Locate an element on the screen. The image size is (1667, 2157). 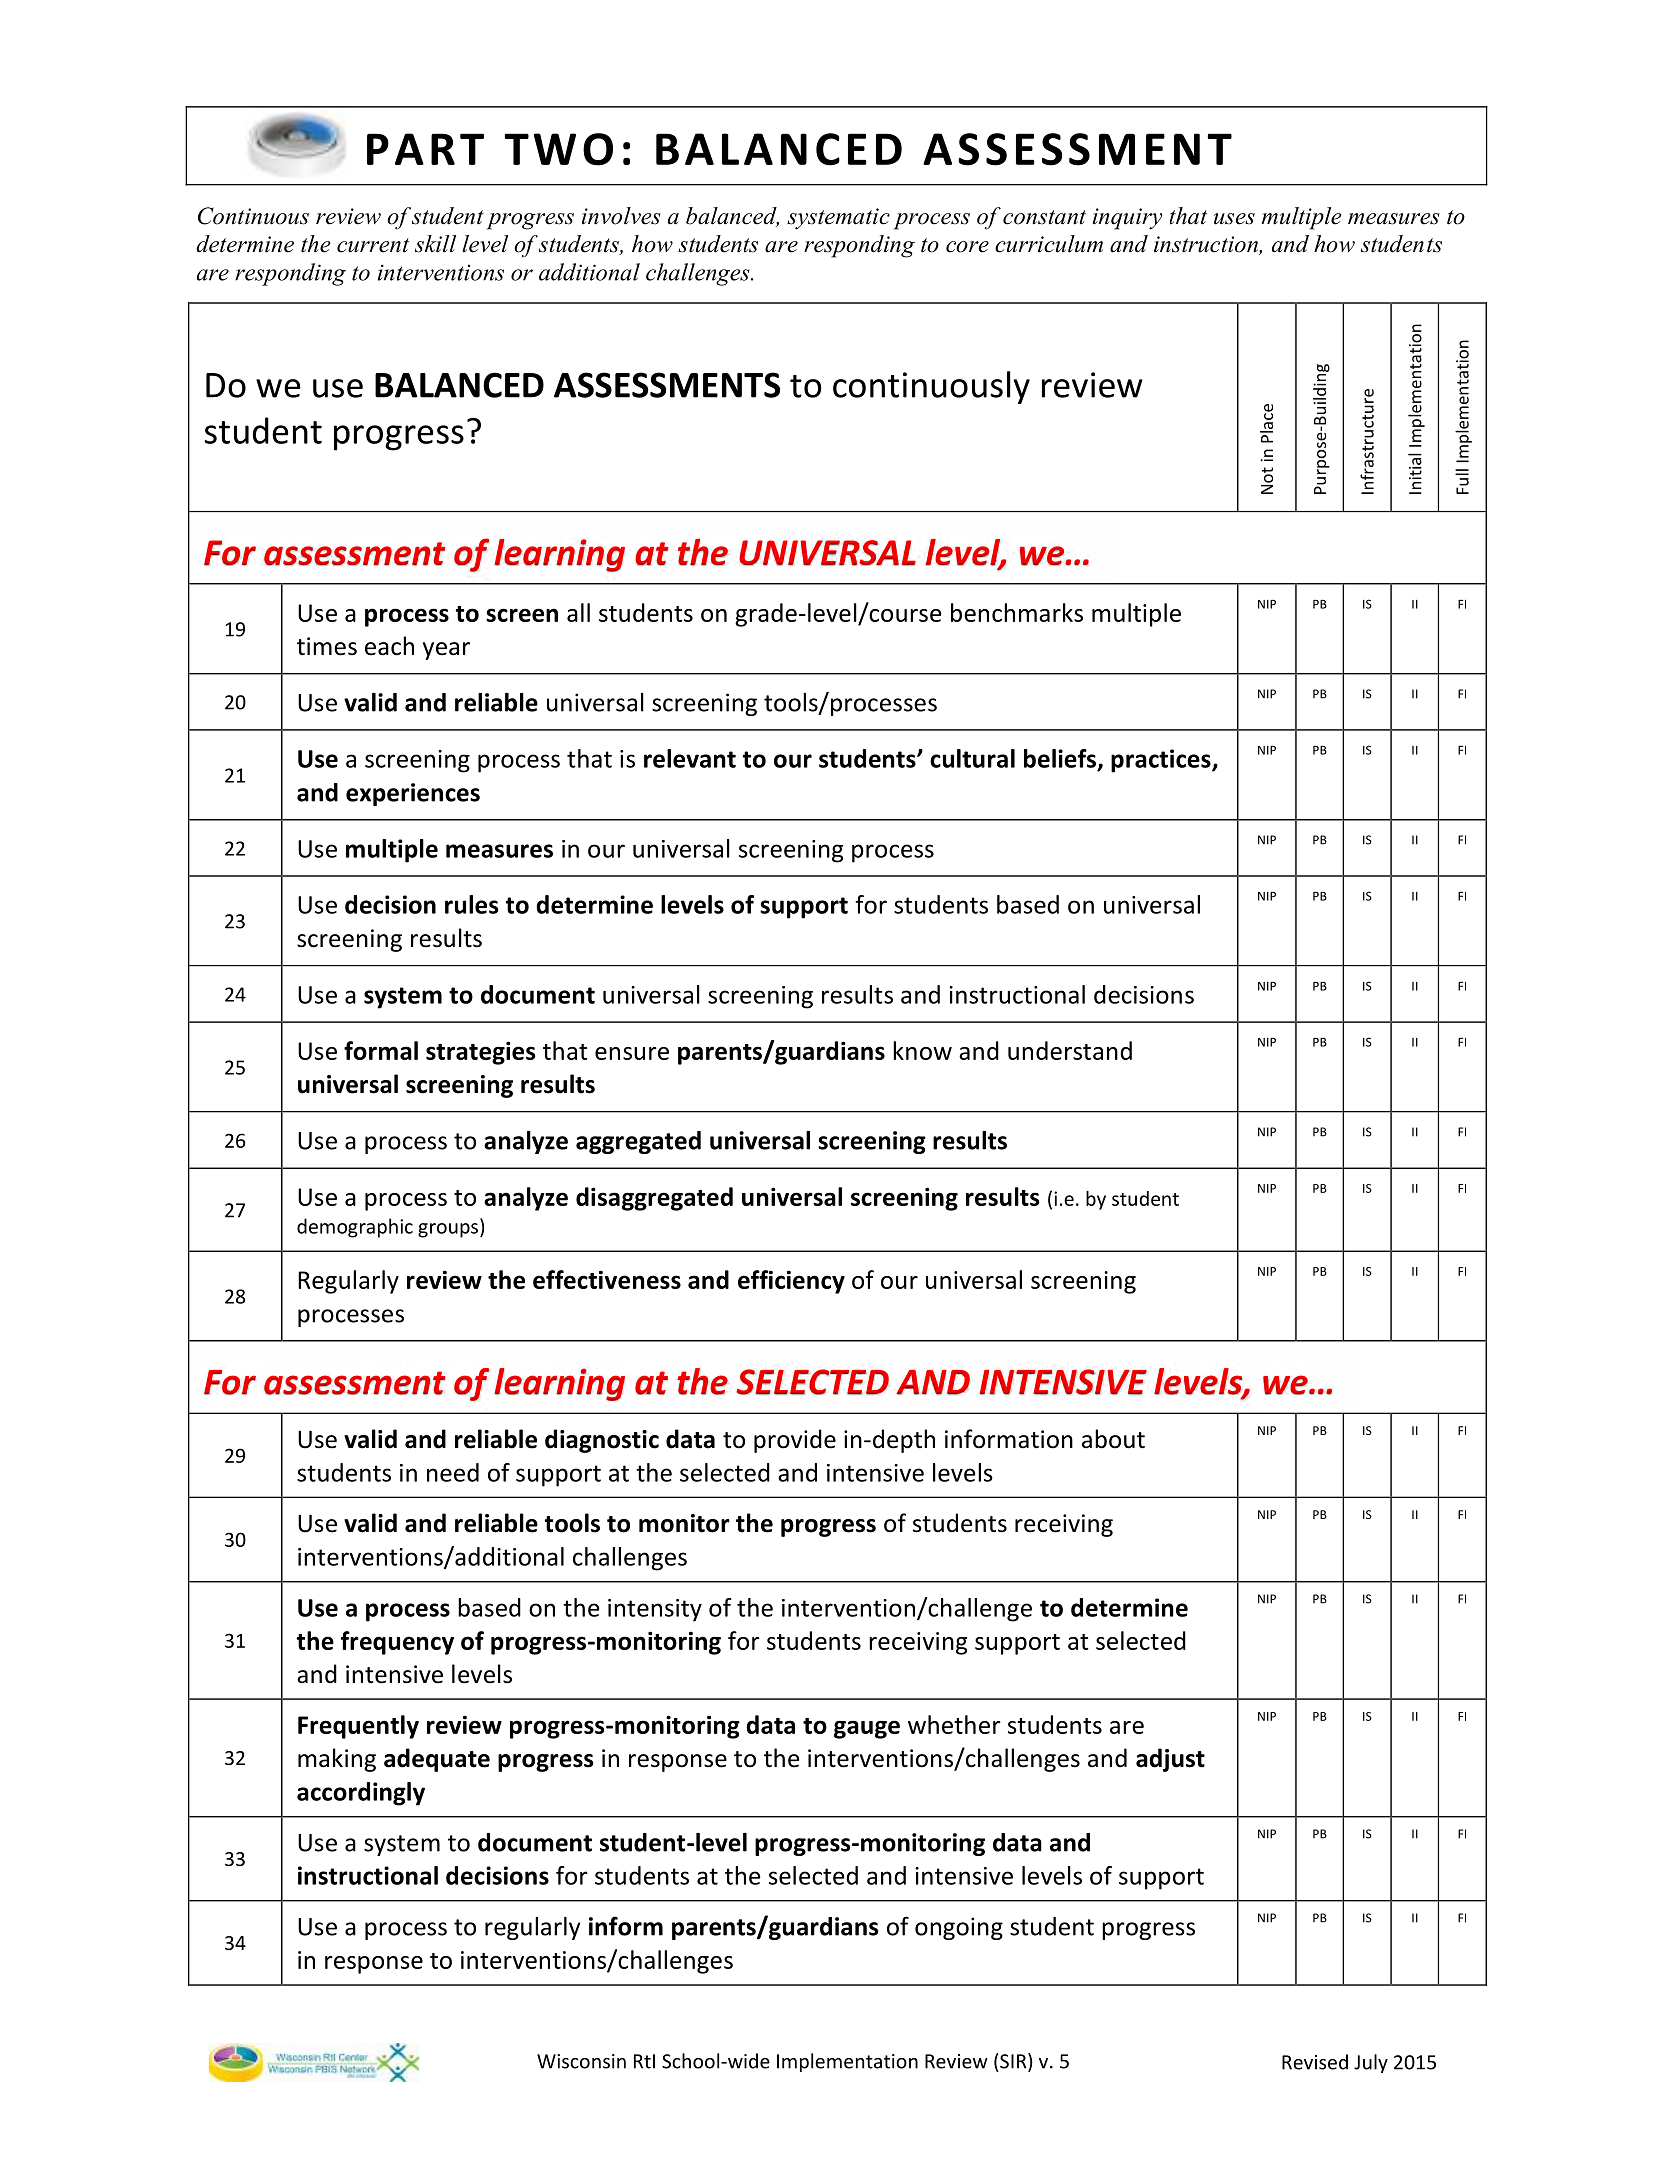
strategies is located at coordinates (480, 1053).
